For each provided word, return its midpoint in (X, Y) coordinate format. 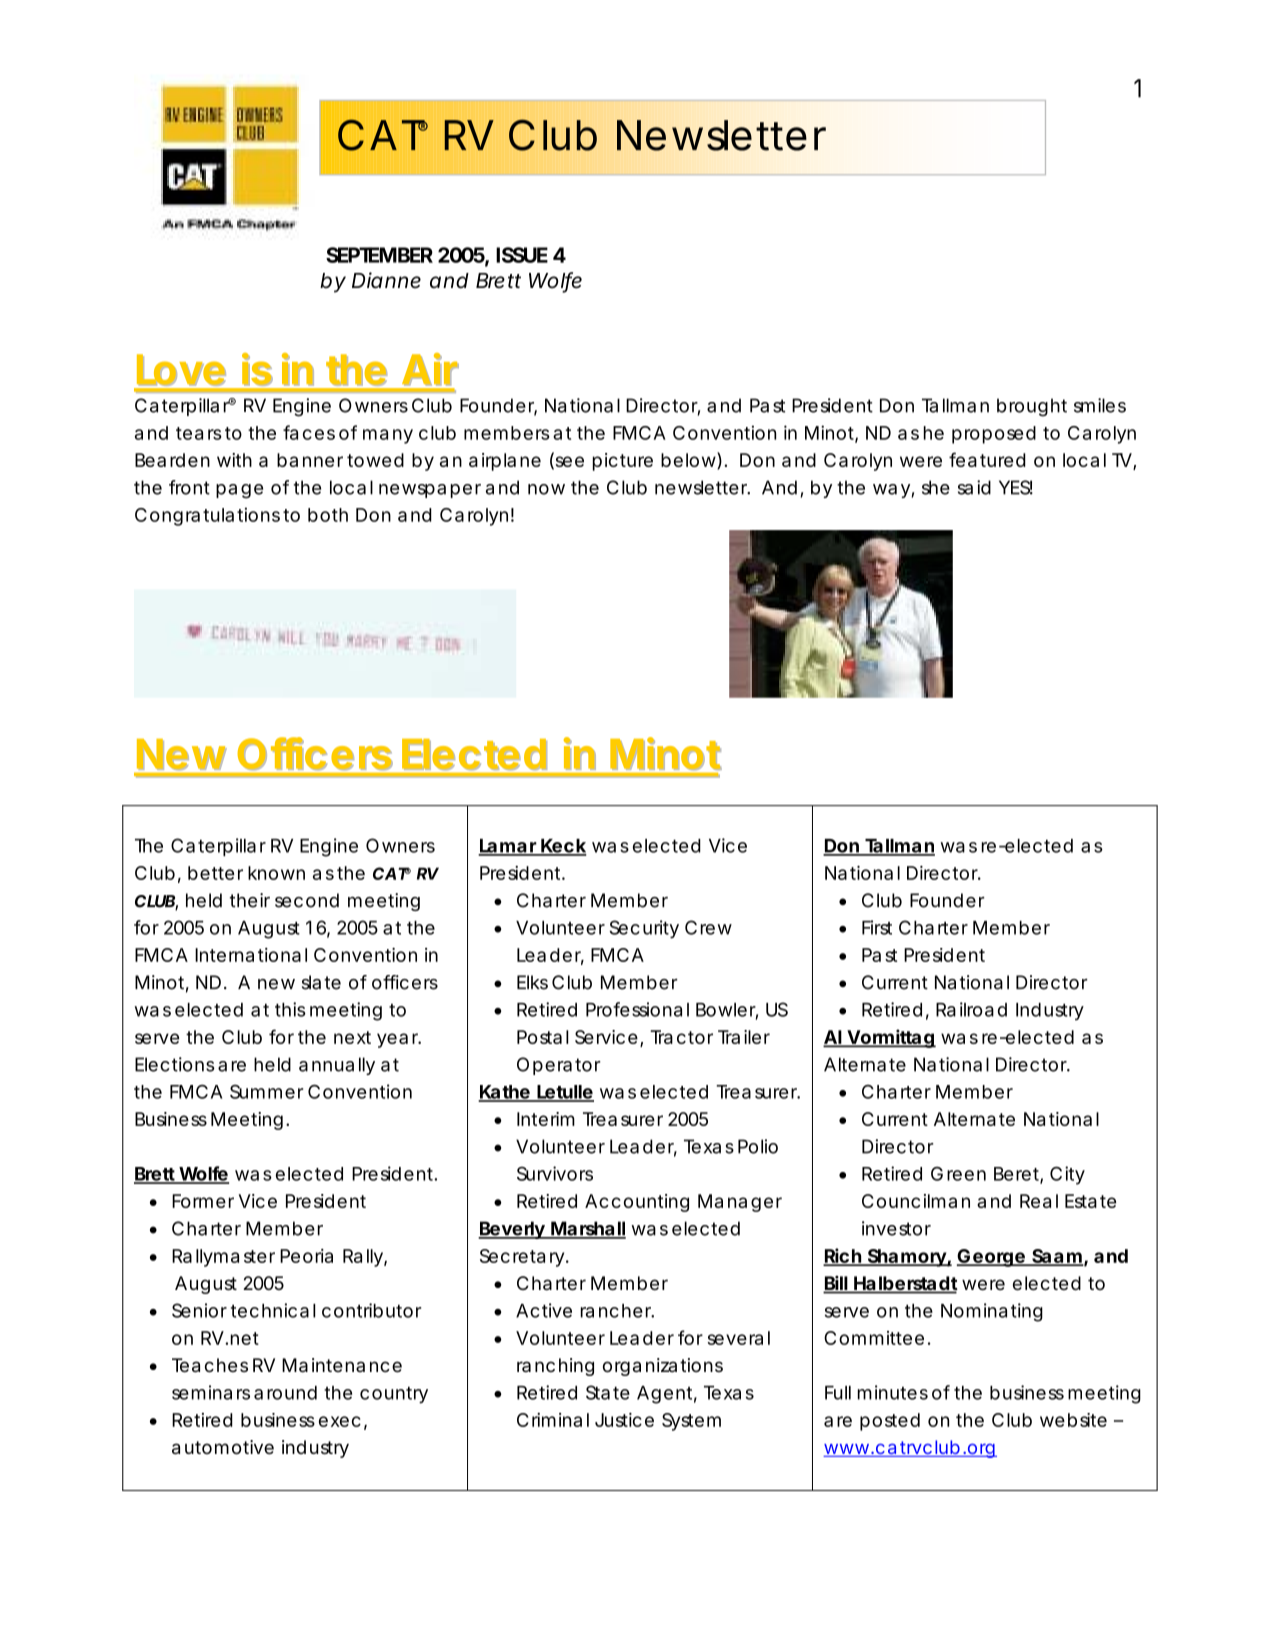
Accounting (637, 1203)
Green (958, 1174)
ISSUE (522, 255)
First (877, 927)
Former (203, 1201)
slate (321, 982)
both (328, 515)
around (285, 1393)
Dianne (386, 280)
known (276, 873)
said (974, 487)
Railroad (971, 1009)
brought (1032, 407)
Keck (563, 847)
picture (623, 462)
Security (644, 929)
